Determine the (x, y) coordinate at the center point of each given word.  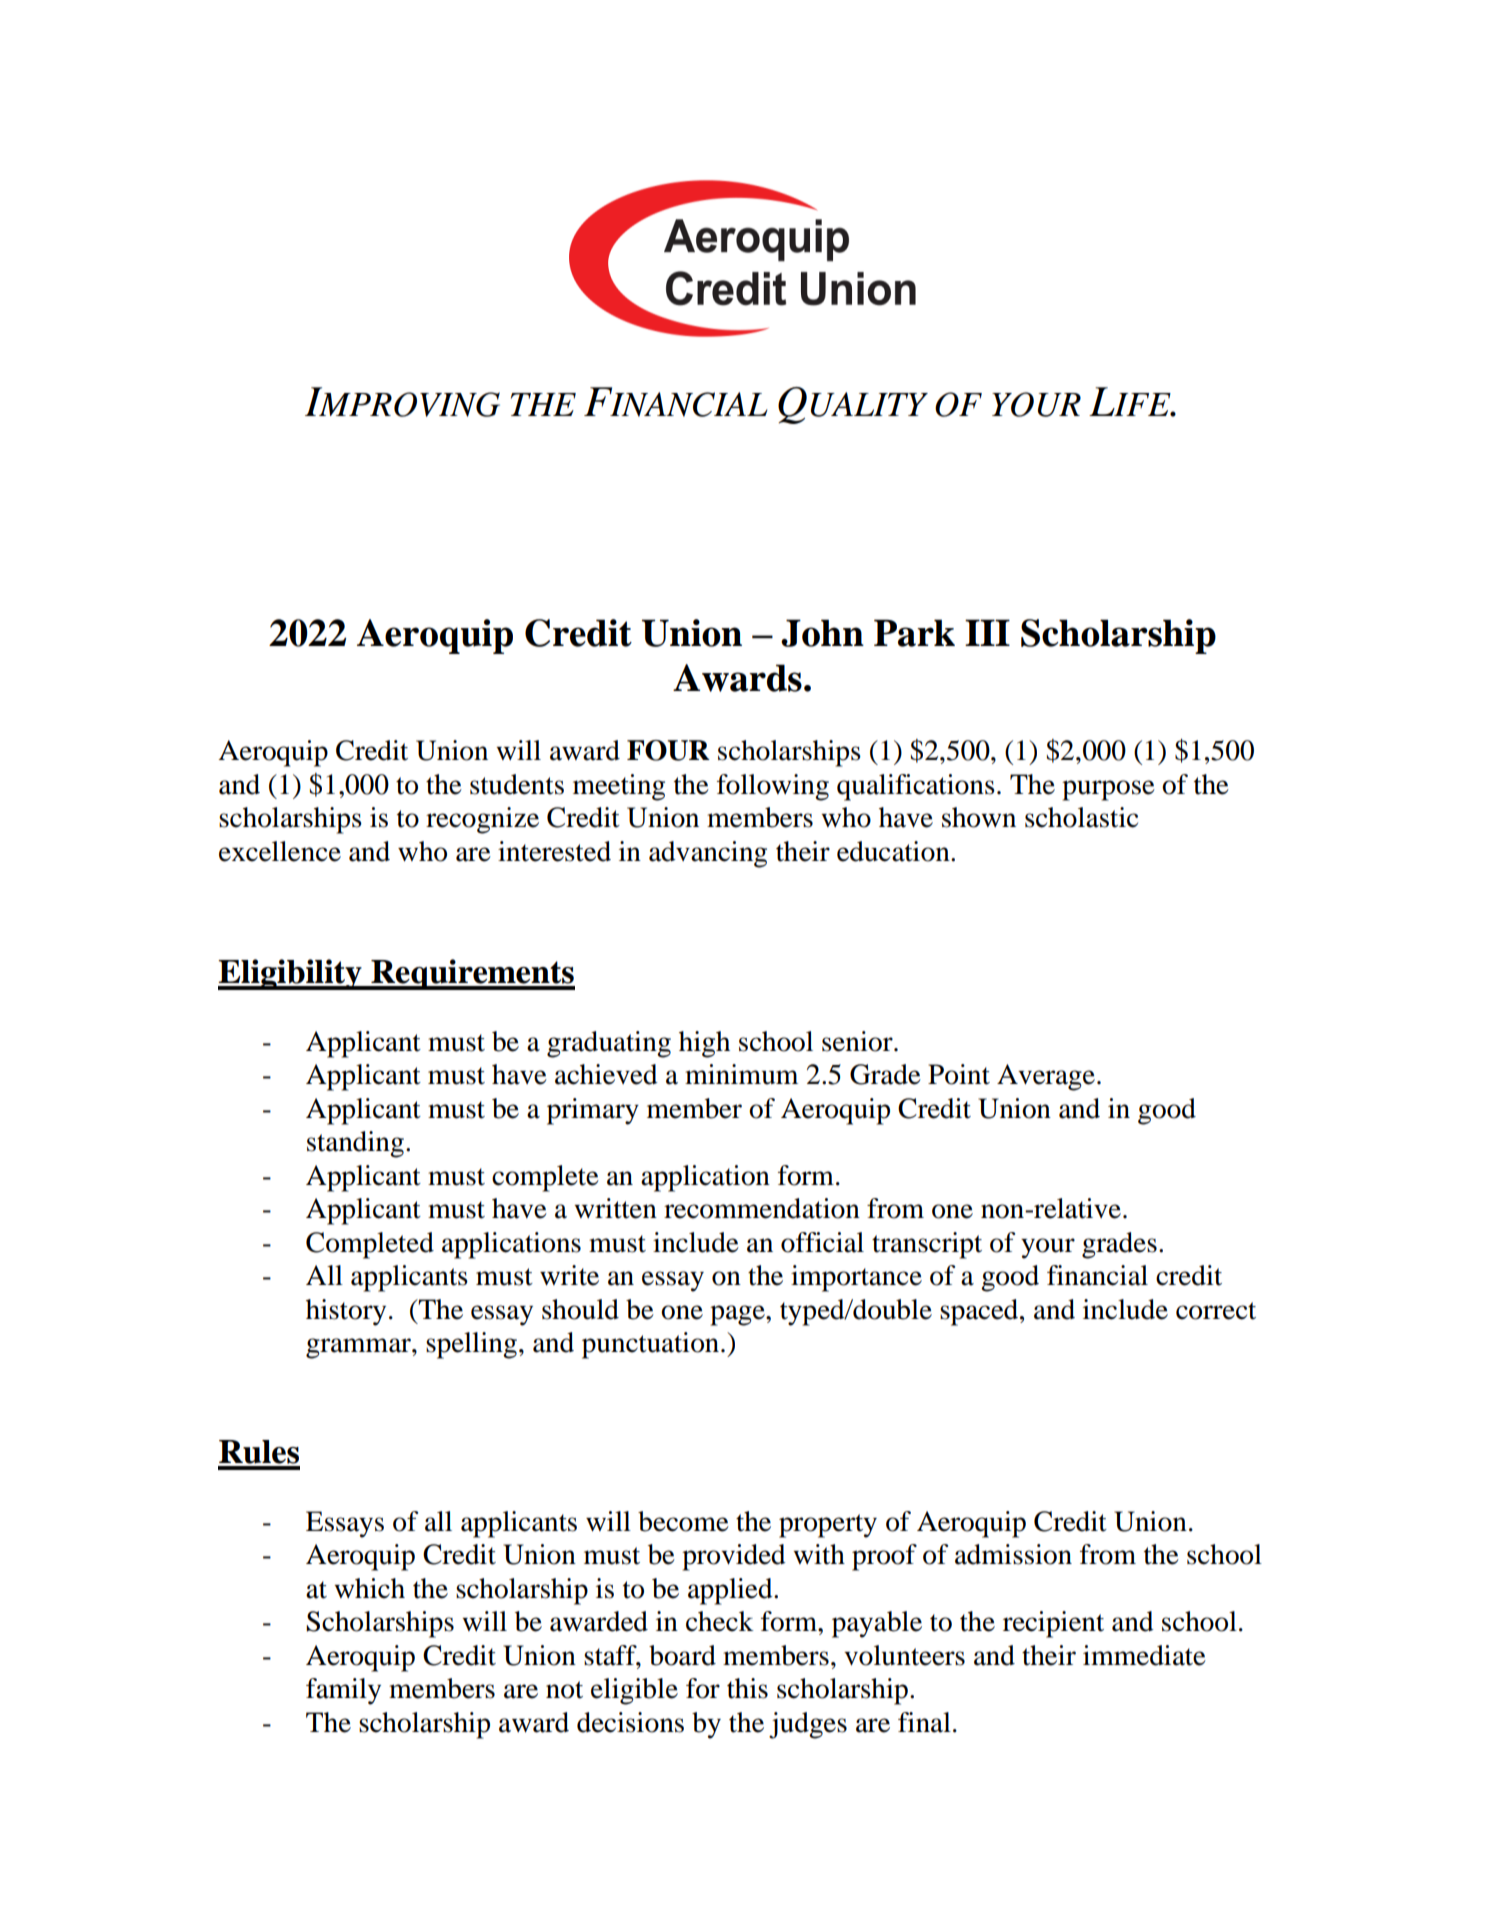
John (822, 633)
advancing (708, 854)
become (683, 1521)
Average (1046, 1077)
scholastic (1081, 817)
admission (1013, 1554)
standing (355, 1144)
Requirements (472, 974)
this (747, 1688)
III (987, 632)
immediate (1144, 1655)
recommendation (762, 1208)
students (517, 784)
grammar (359, 1348)
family (343, 1691)
